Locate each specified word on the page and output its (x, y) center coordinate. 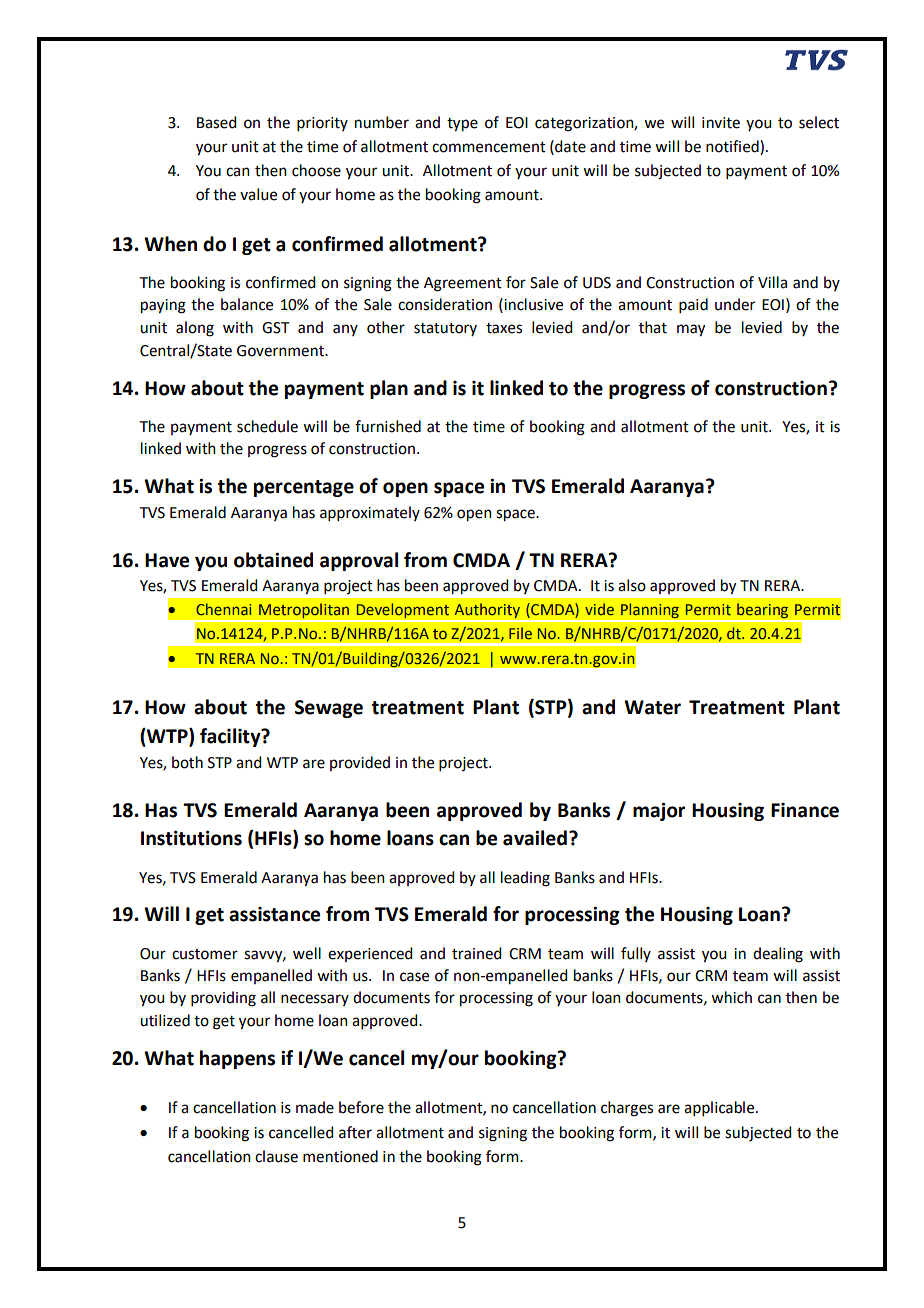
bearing (763, 612)
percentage (304, 488)
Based (216, 122)
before (361, 1107)
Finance (805, 810)
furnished (388, 426)
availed (535, 838)
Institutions (191, 838)
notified (733, 147)
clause (276, 1156)
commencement (489, 147)
